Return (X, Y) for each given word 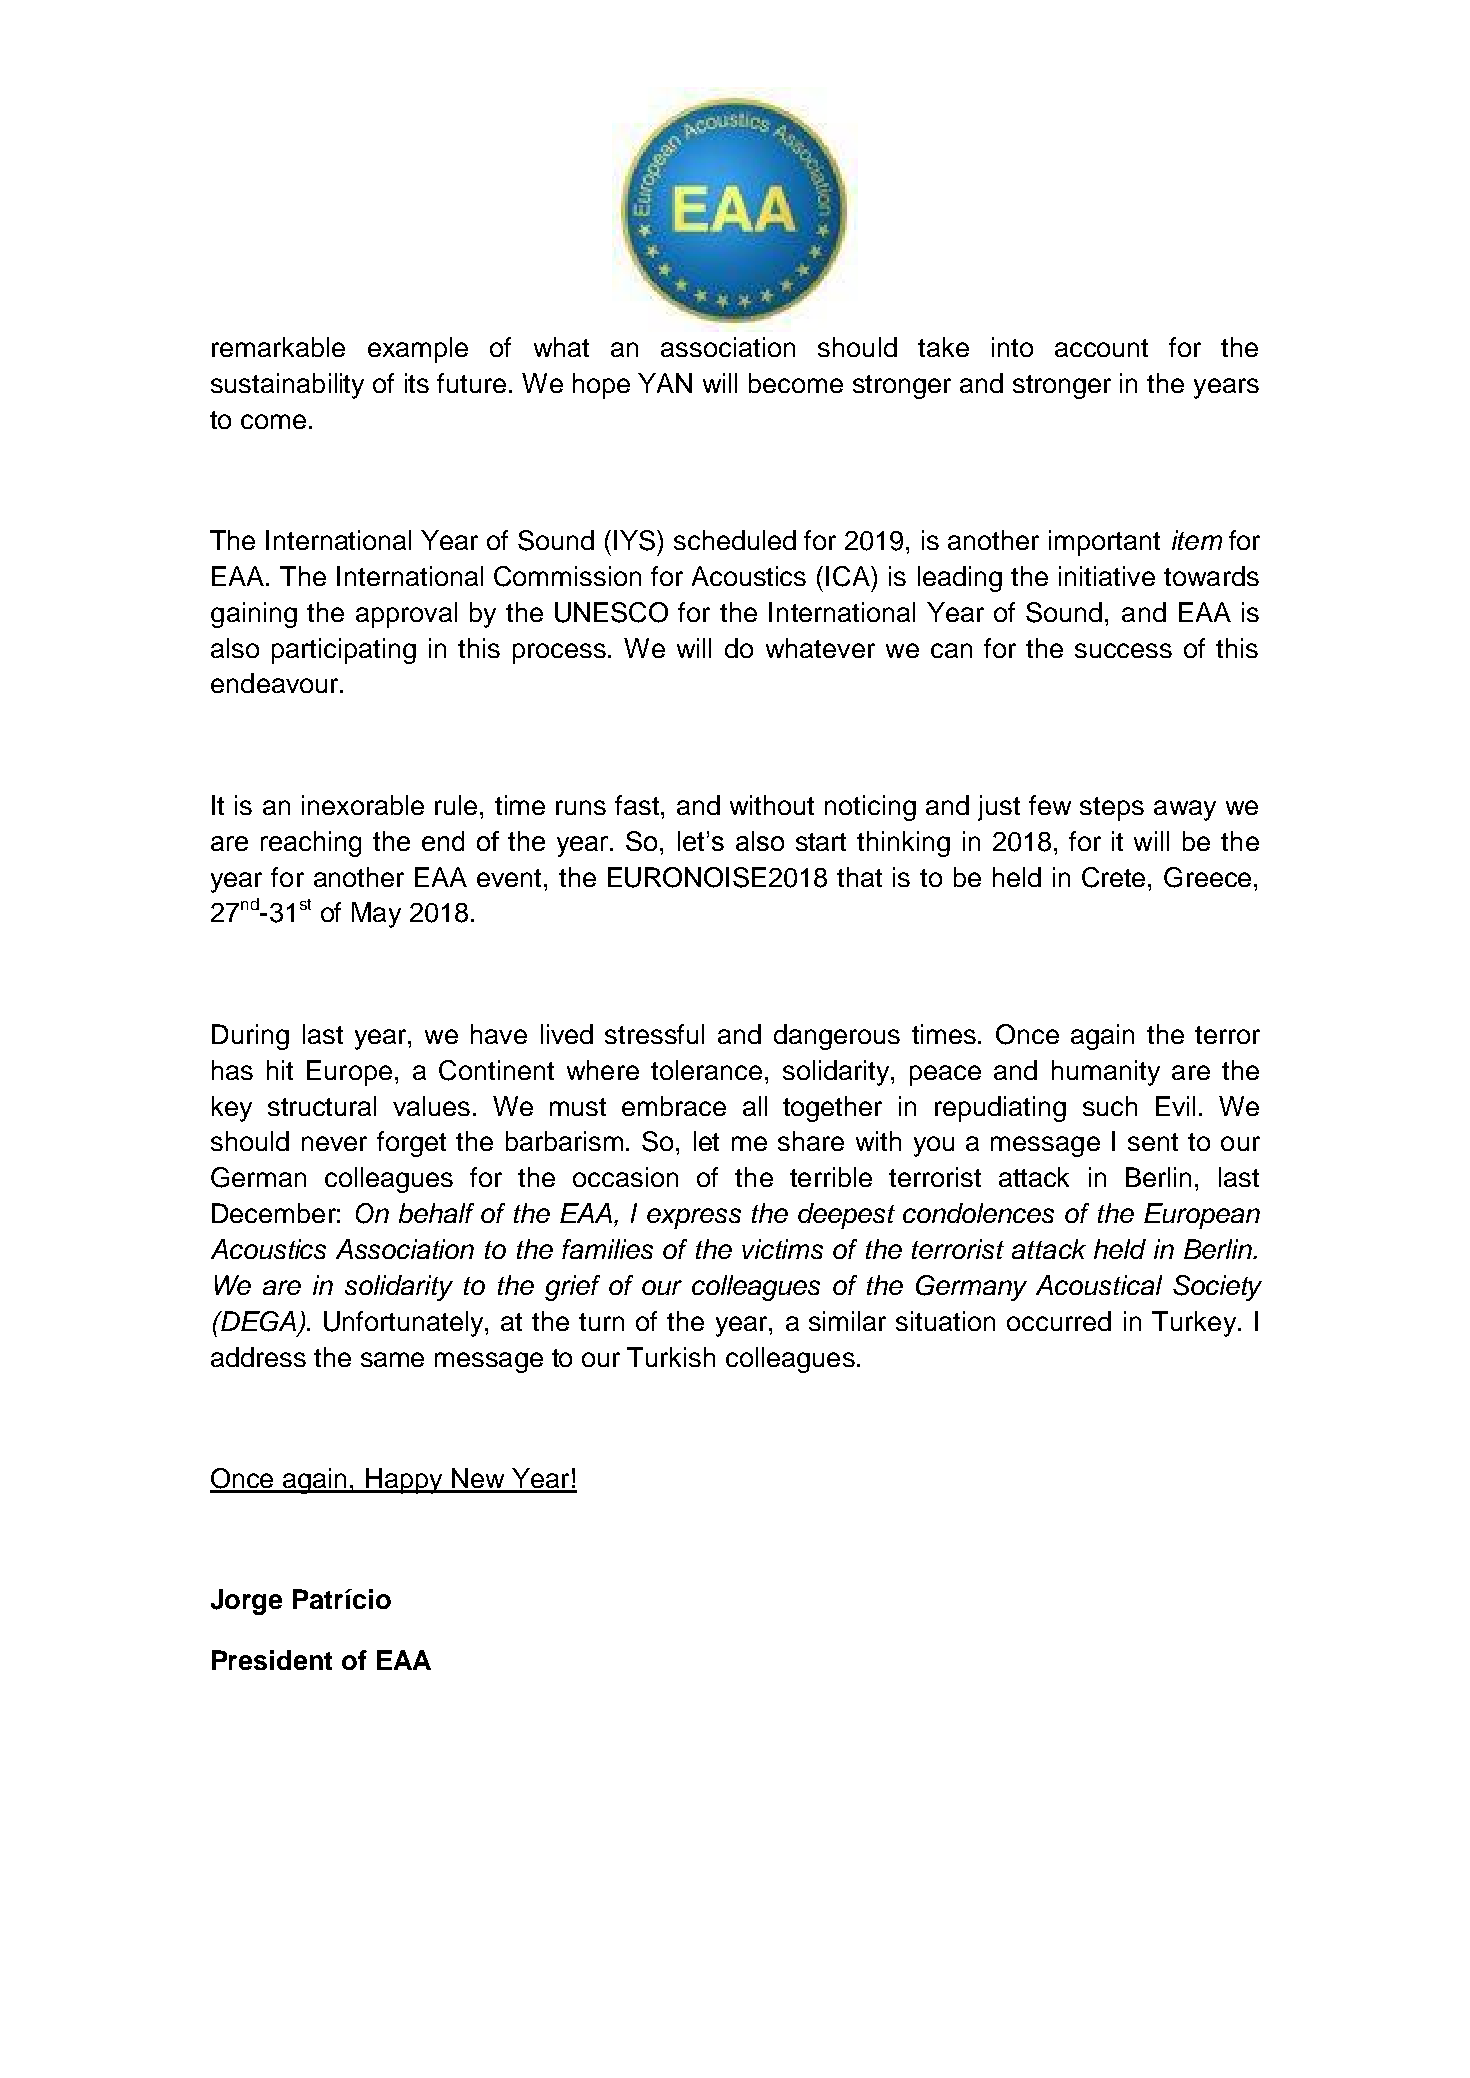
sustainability (287, 386)
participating (344, 651)
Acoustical (1099, 1285)
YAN (665, 383)
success (1123, 650)
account (1101, 348)
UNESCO (611, 612)
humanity (1106, 1073)
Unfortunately (405, 1324)
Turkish (671, 1357)
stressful (654, 1034)
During (250, 1037)
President (272, 1660)
